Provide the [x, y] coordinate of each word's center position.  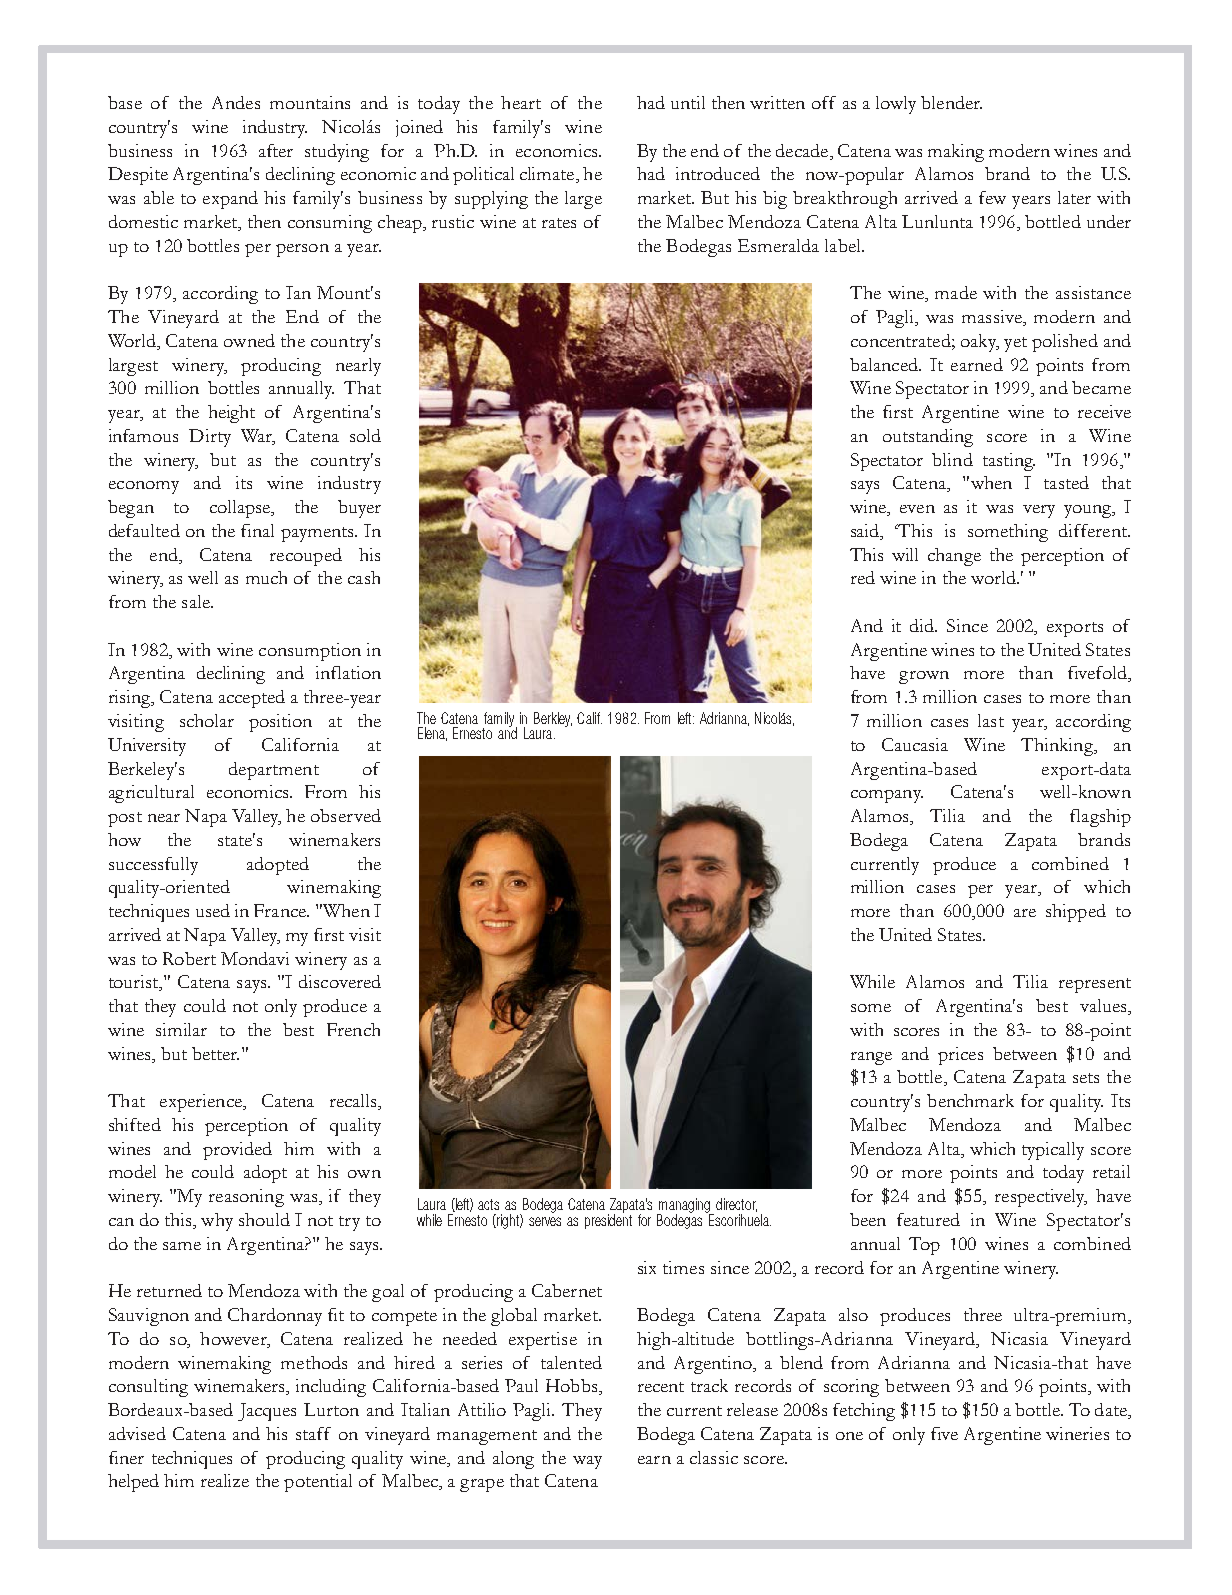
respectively [1041, 1198]
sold [365, 435]
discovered [340, 981]
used [213, 910]
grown [924, 677]
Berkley [553, 719]
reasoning [246, 1198]
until [688, 102]
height [231, 414]
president [608, 1220]
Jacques [267, 1412]
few [992, 197]
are [1025, 913]
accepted [252, 699]
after [276, 150]
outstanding [928, 438]
